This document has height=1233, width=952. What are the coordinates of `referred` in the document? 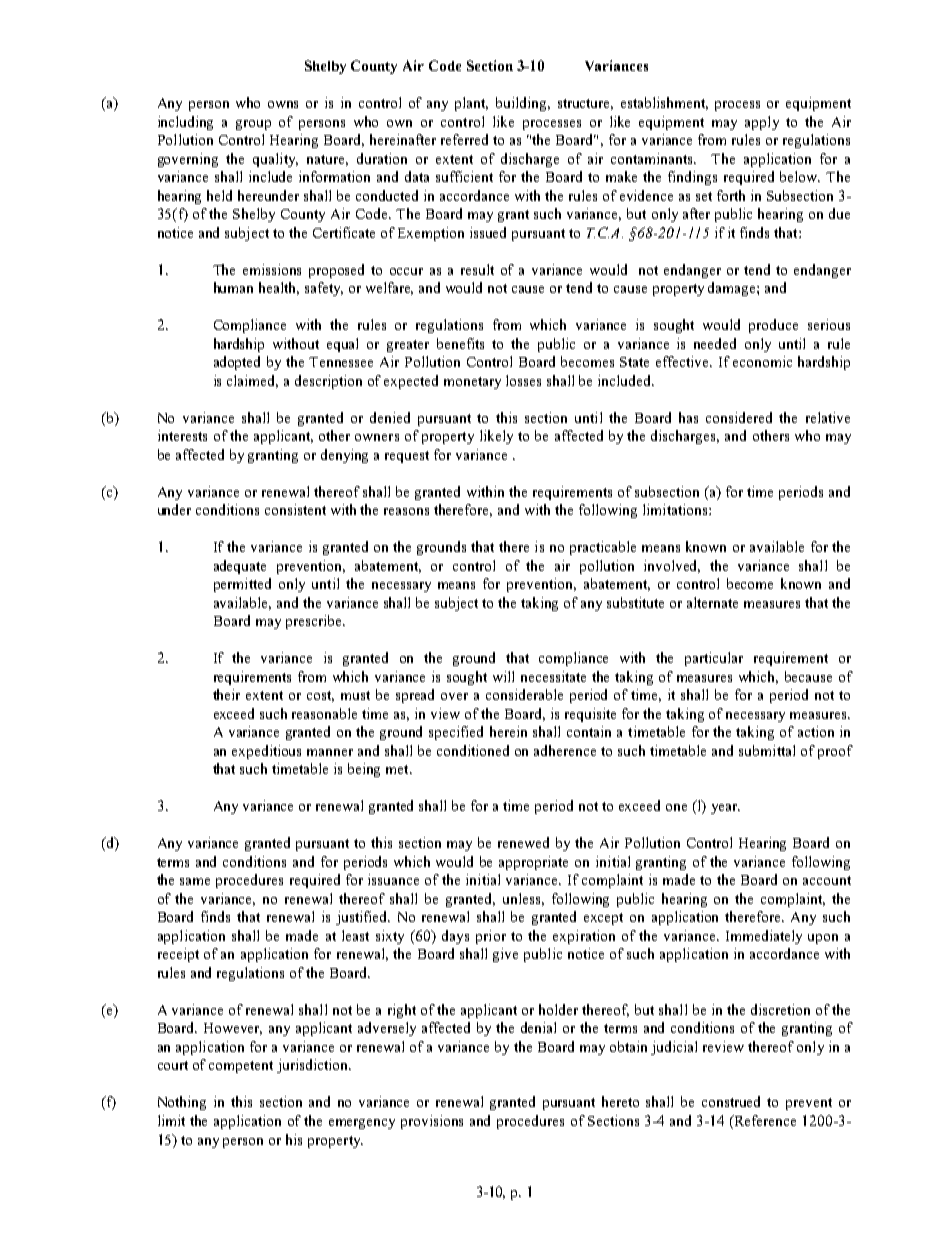 It's located at (464, 139).
